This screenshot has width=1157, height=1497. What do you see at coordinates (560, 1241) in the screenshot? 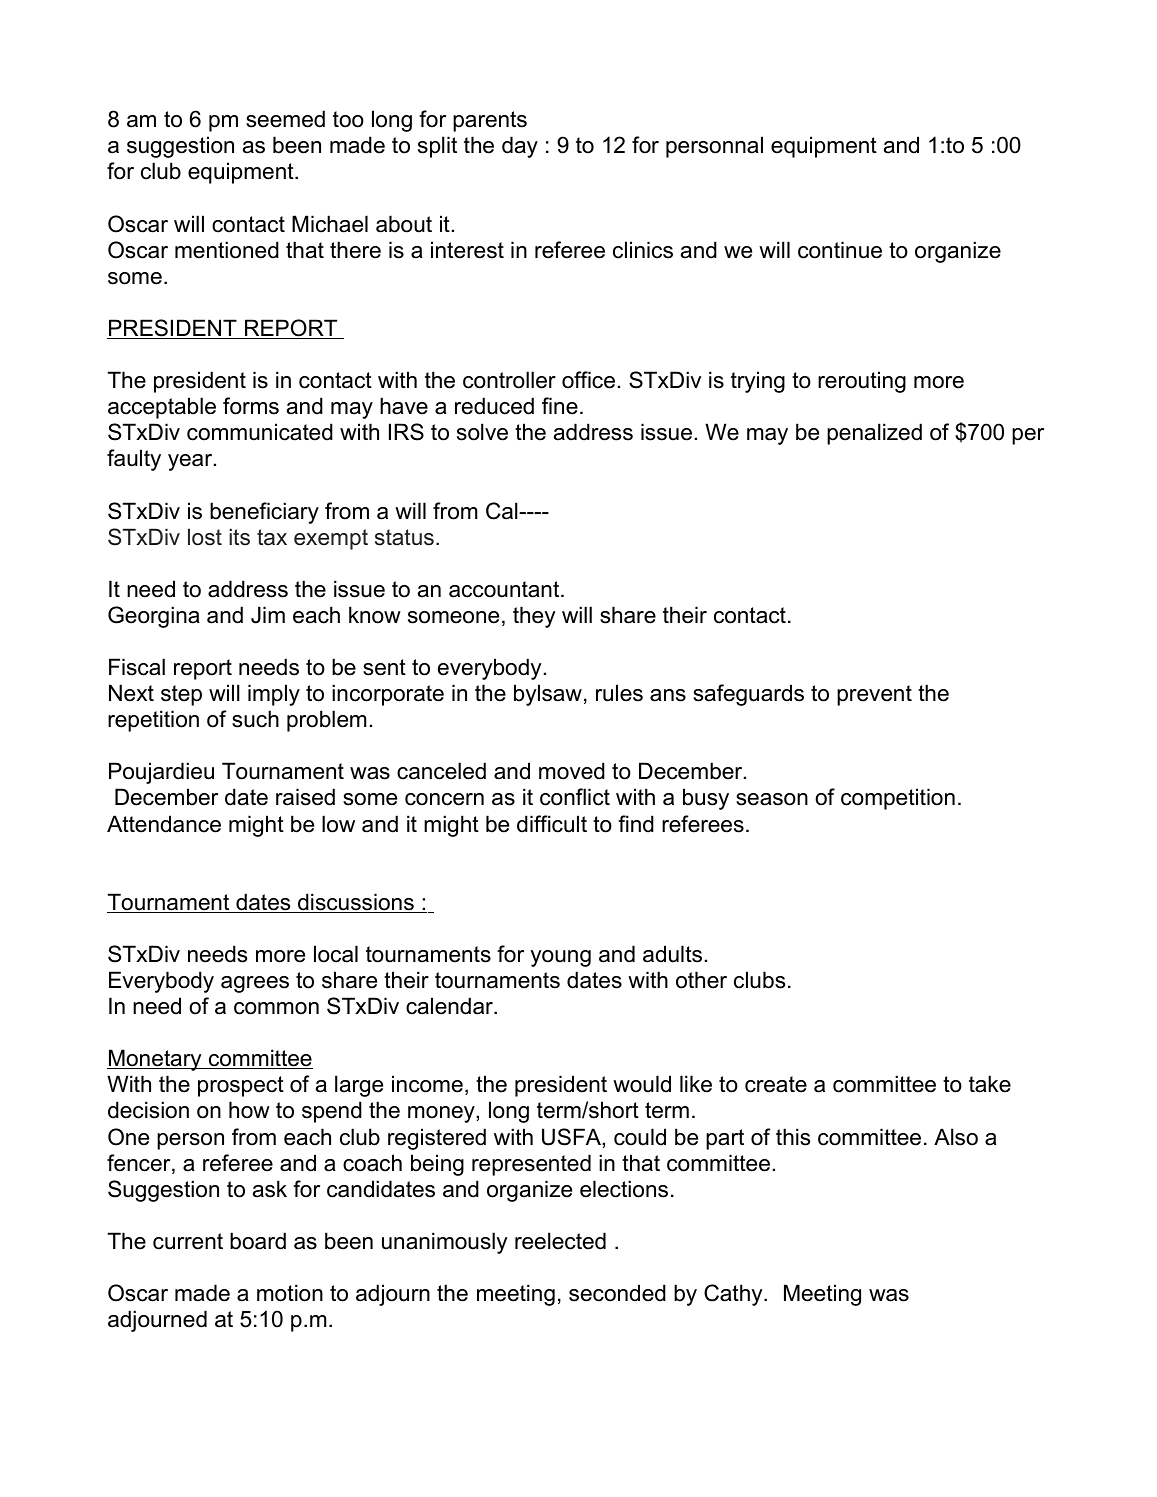
I see `reelected` at bounding box center [560, 1241].
